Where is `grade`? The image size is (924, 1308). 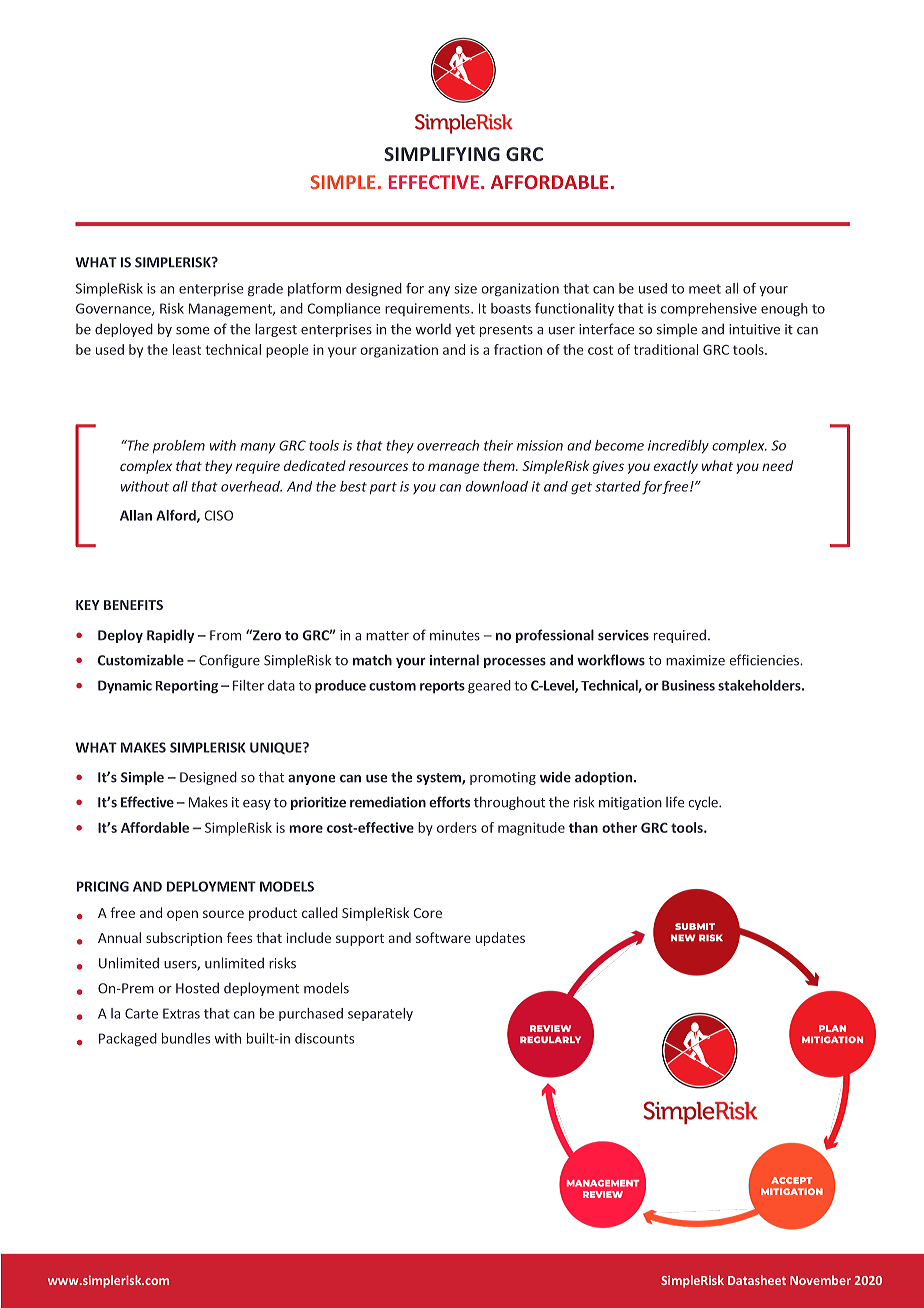
grade is located at coordinates (265, 290).
